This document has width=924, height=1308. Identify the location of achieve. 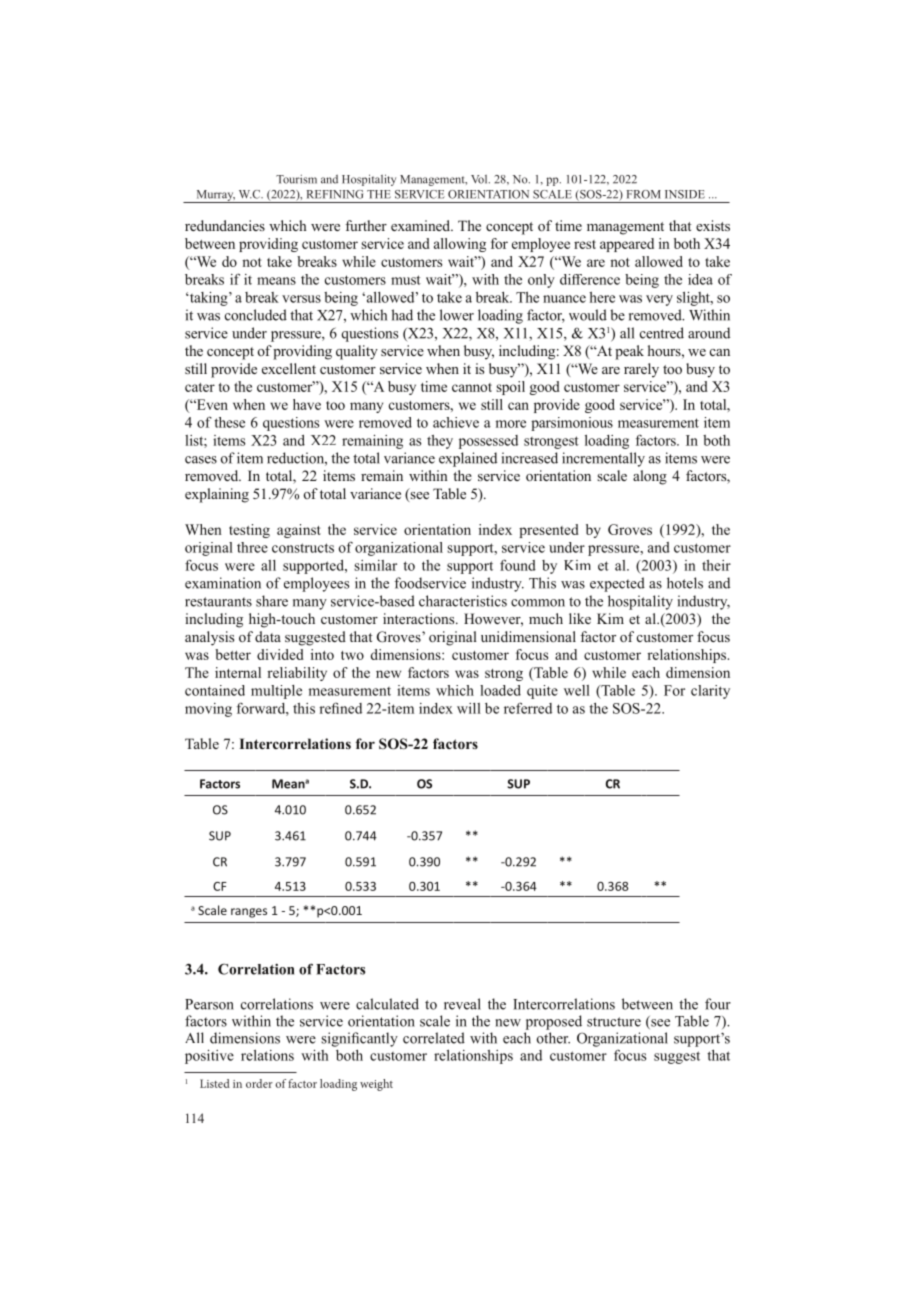
(456, 422).
